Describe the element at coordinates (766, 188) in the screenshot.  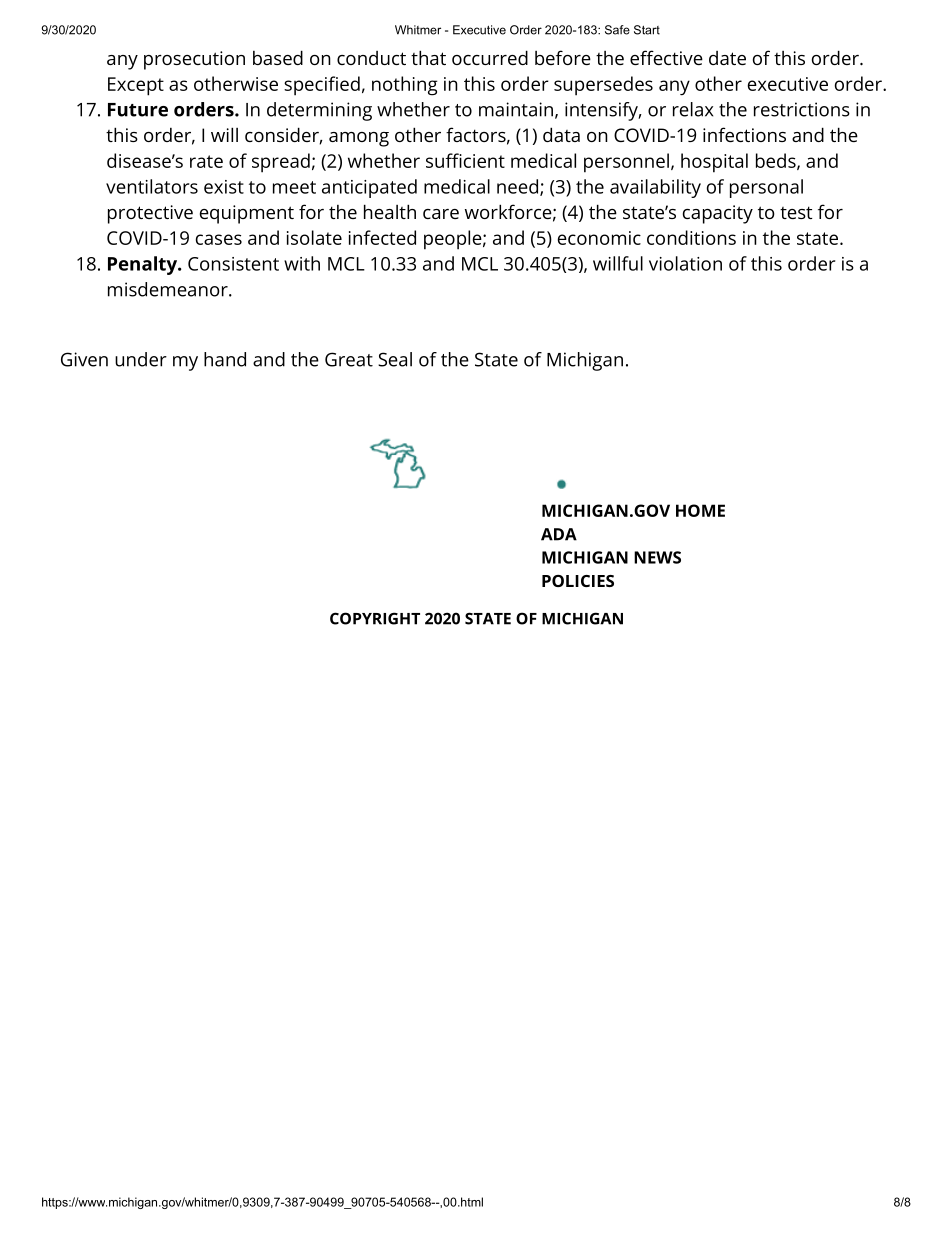
I see `personal` at that location.
